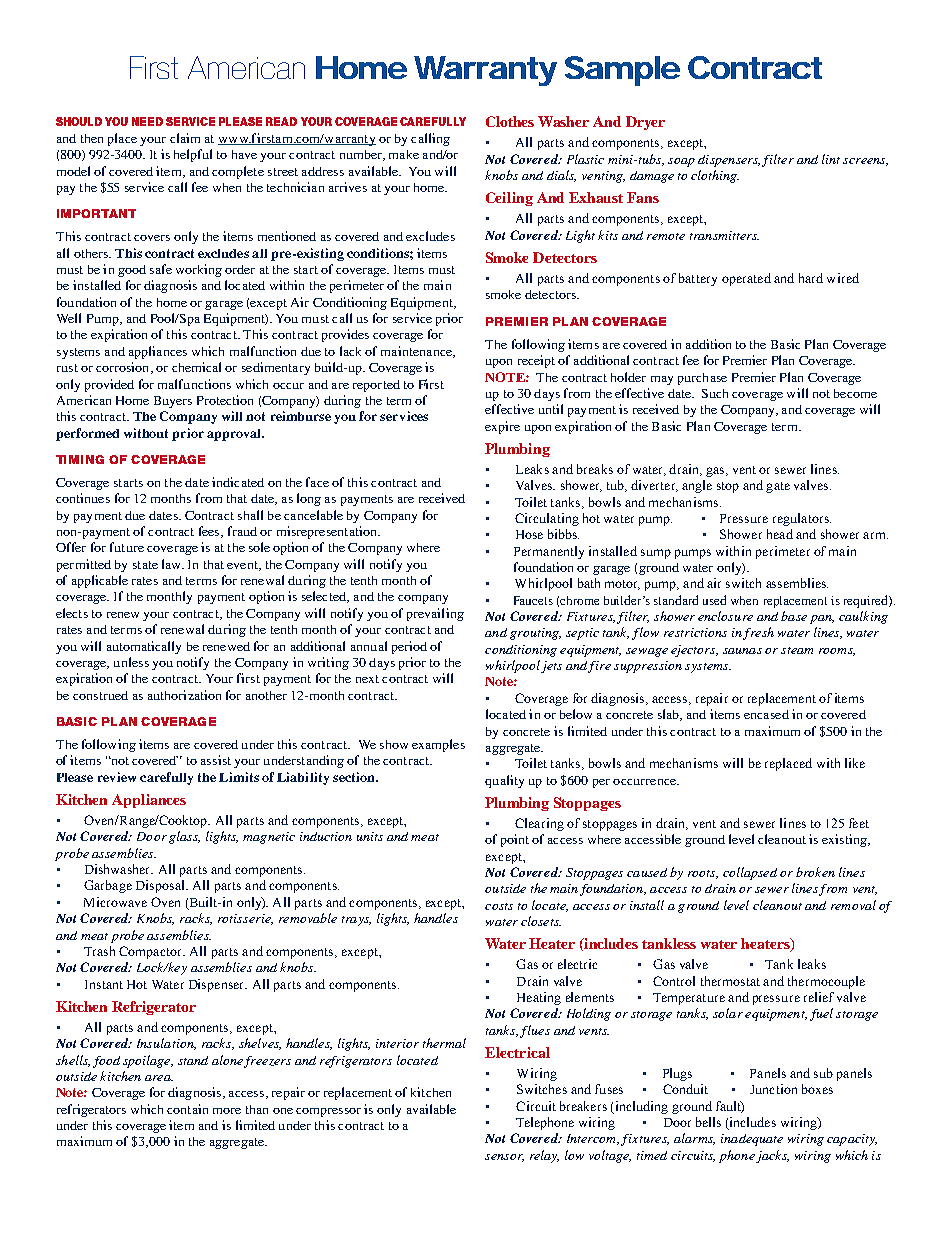  I want to click on like, so click(855, 763).
